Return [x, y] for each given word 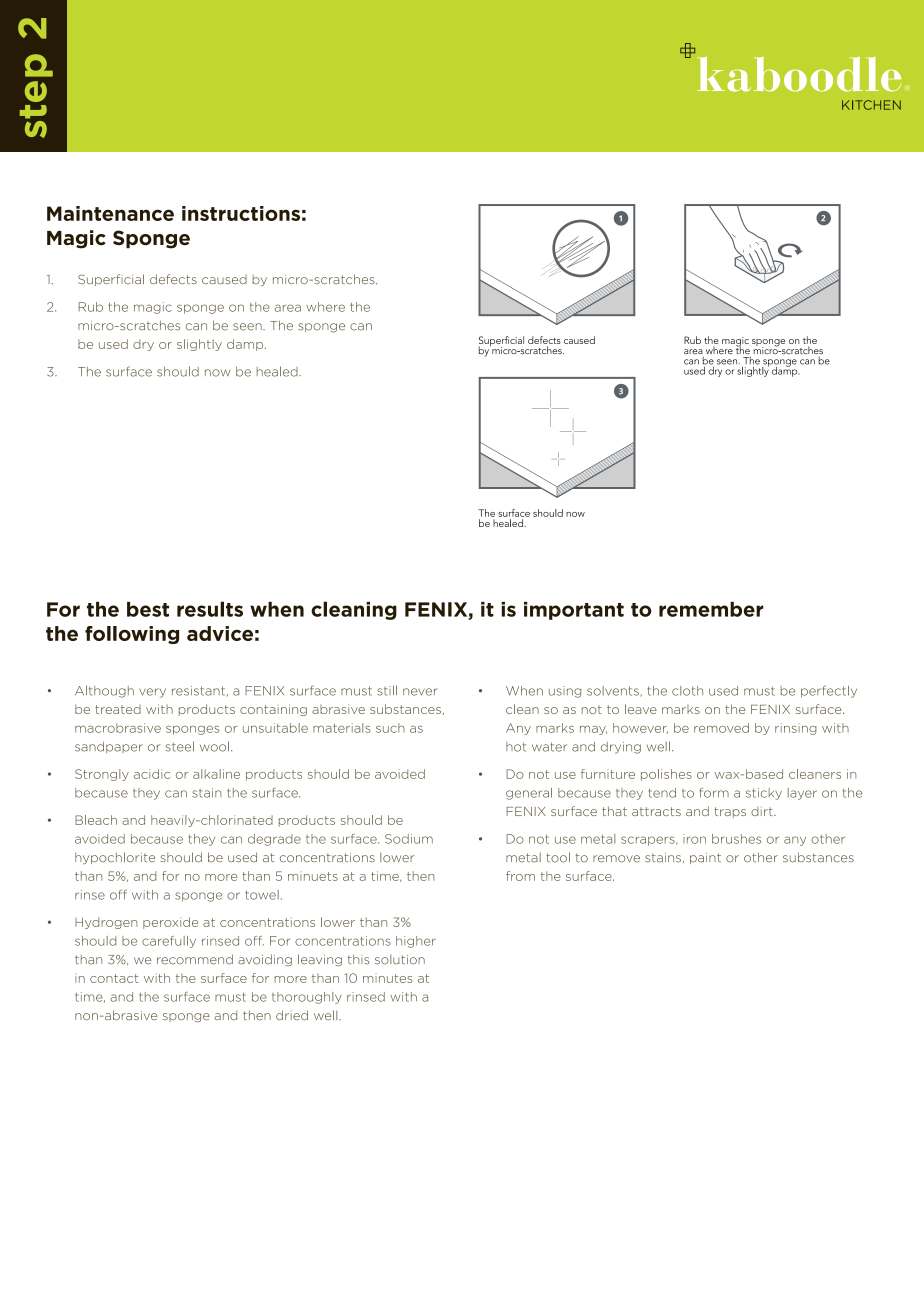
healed [278, 371]
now [217, 373]
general [529, 794]
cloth [687, 691]
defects [173, 279]
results [210, 609]
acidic [152, 774]
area [287, 308]
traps [730, 812]
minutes [387, 978]
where [325, 307]
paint [705, 858]
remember [711, 609]
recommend [195, 959]
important [574, 611]
